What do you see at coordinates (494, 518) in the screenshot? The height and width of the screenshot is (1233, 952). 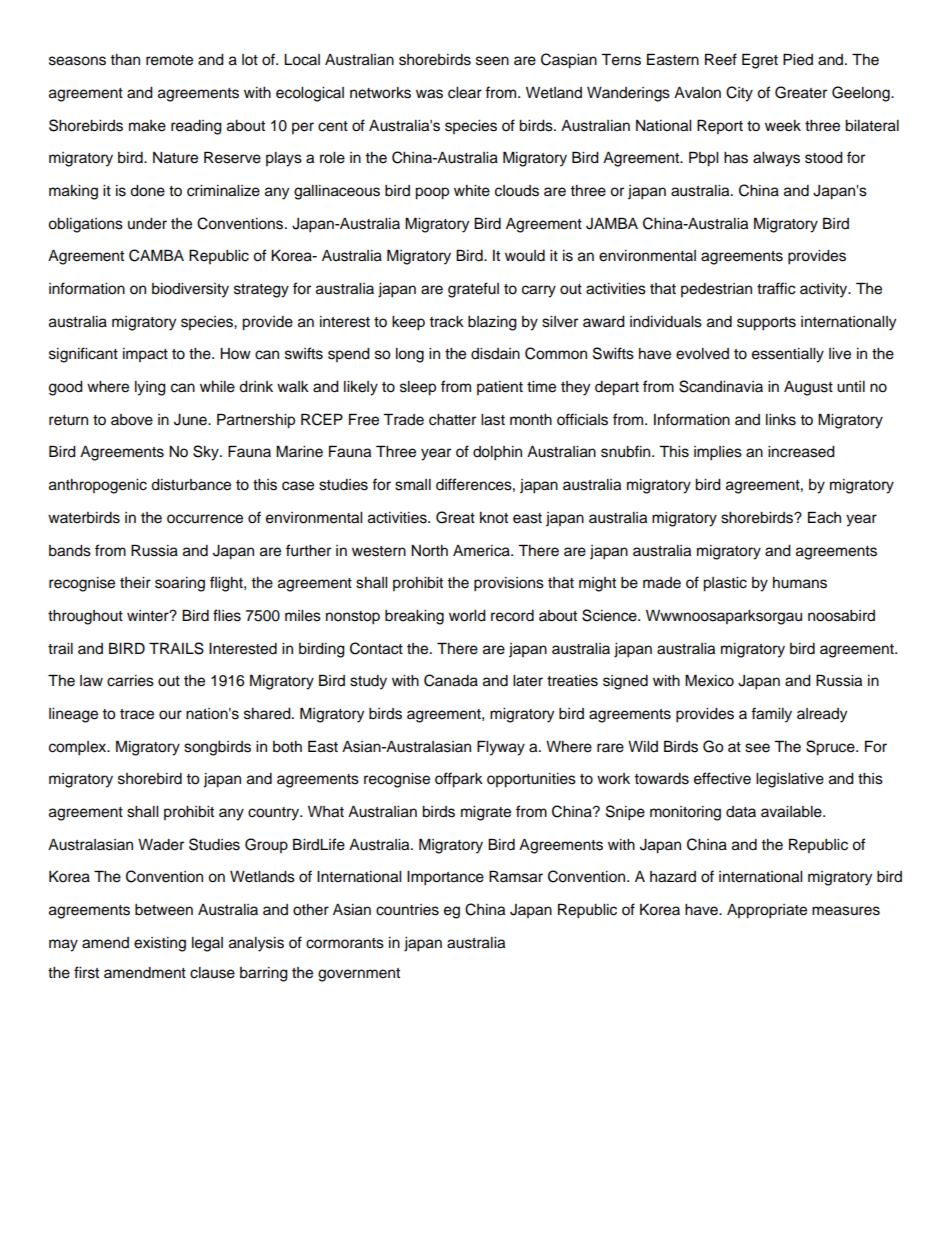 I see `knot` at bounding box center [494, 518].
